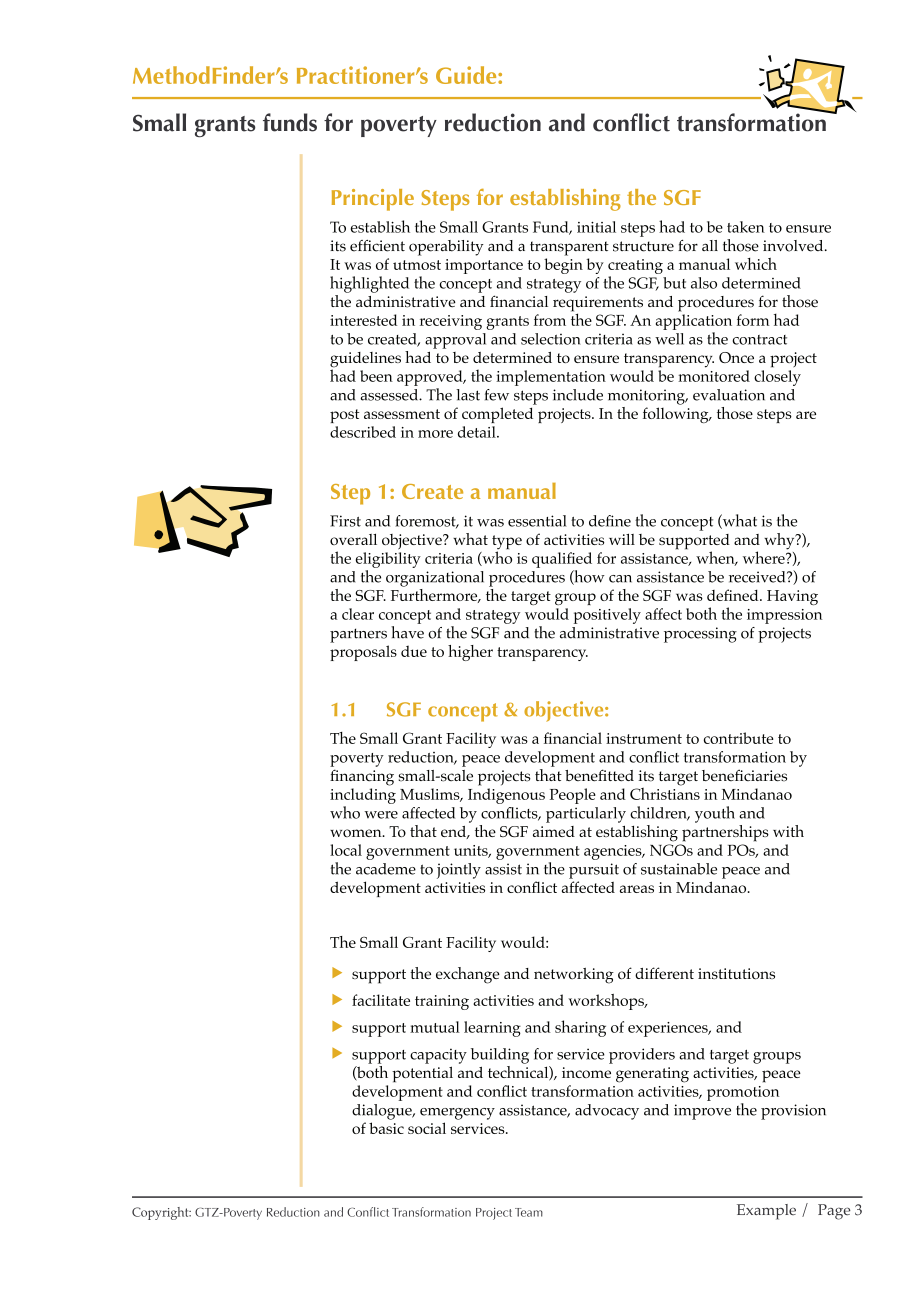  Describe the element at coordinates (594, 871) in the screenshot. I see `pursuit` at that location.
